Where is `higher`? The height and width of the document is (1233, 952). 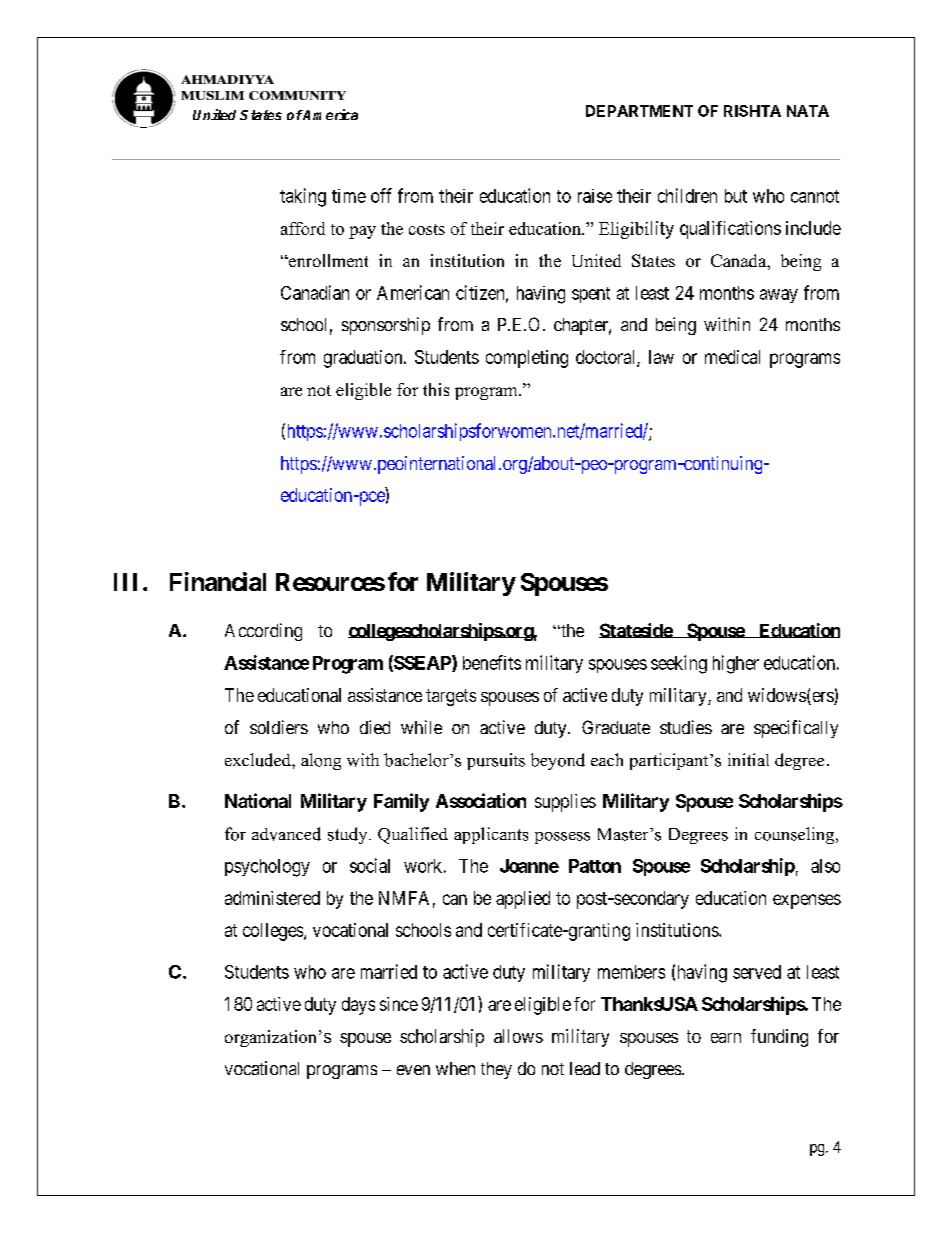 higher is located at coordinates (736, 664).
